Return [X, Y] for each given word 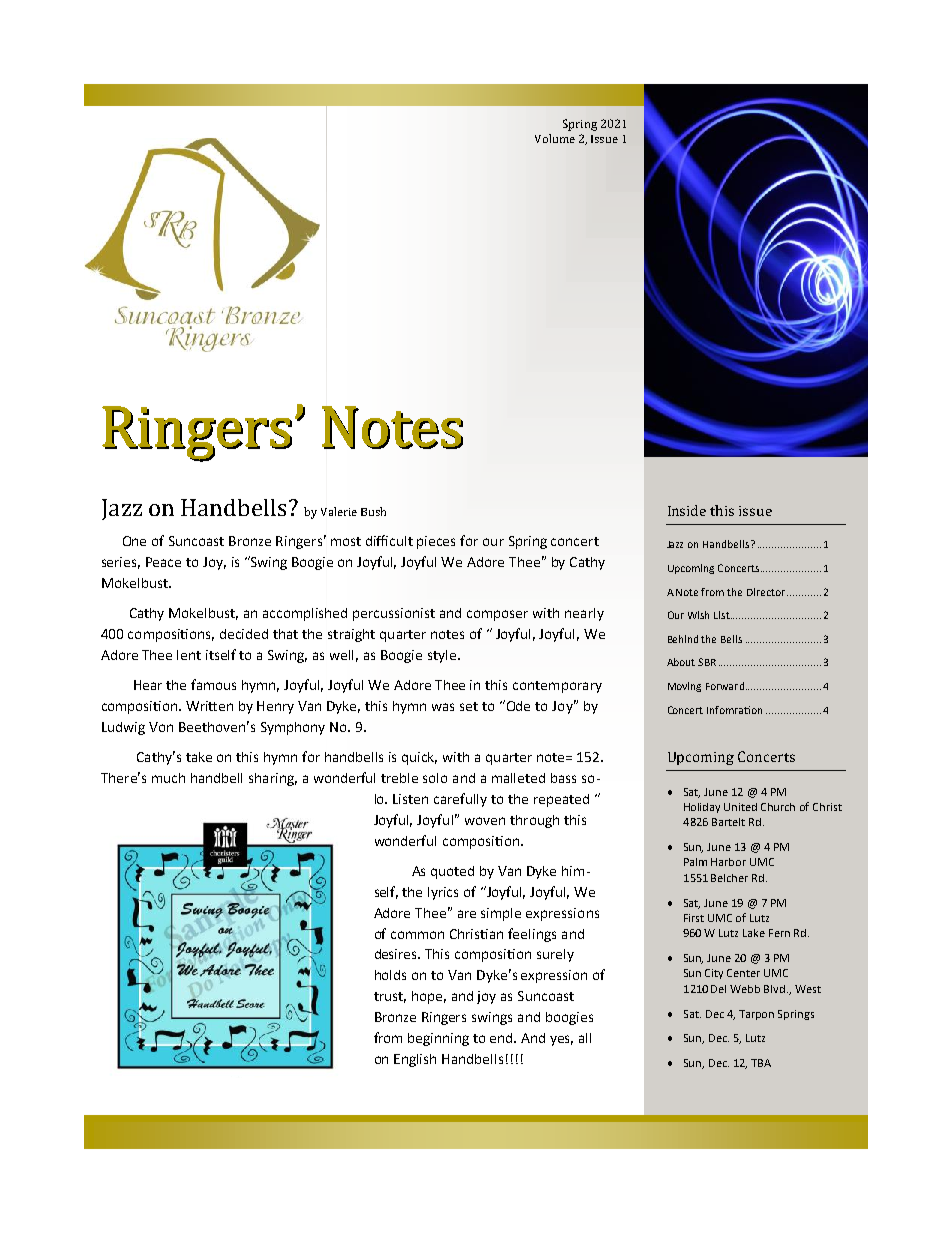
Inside [687, 510]
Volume [555, 138]
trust [390, 997]
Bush [373, 511]
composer [497, 615]
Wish [698, 615]
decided [244, 634]
